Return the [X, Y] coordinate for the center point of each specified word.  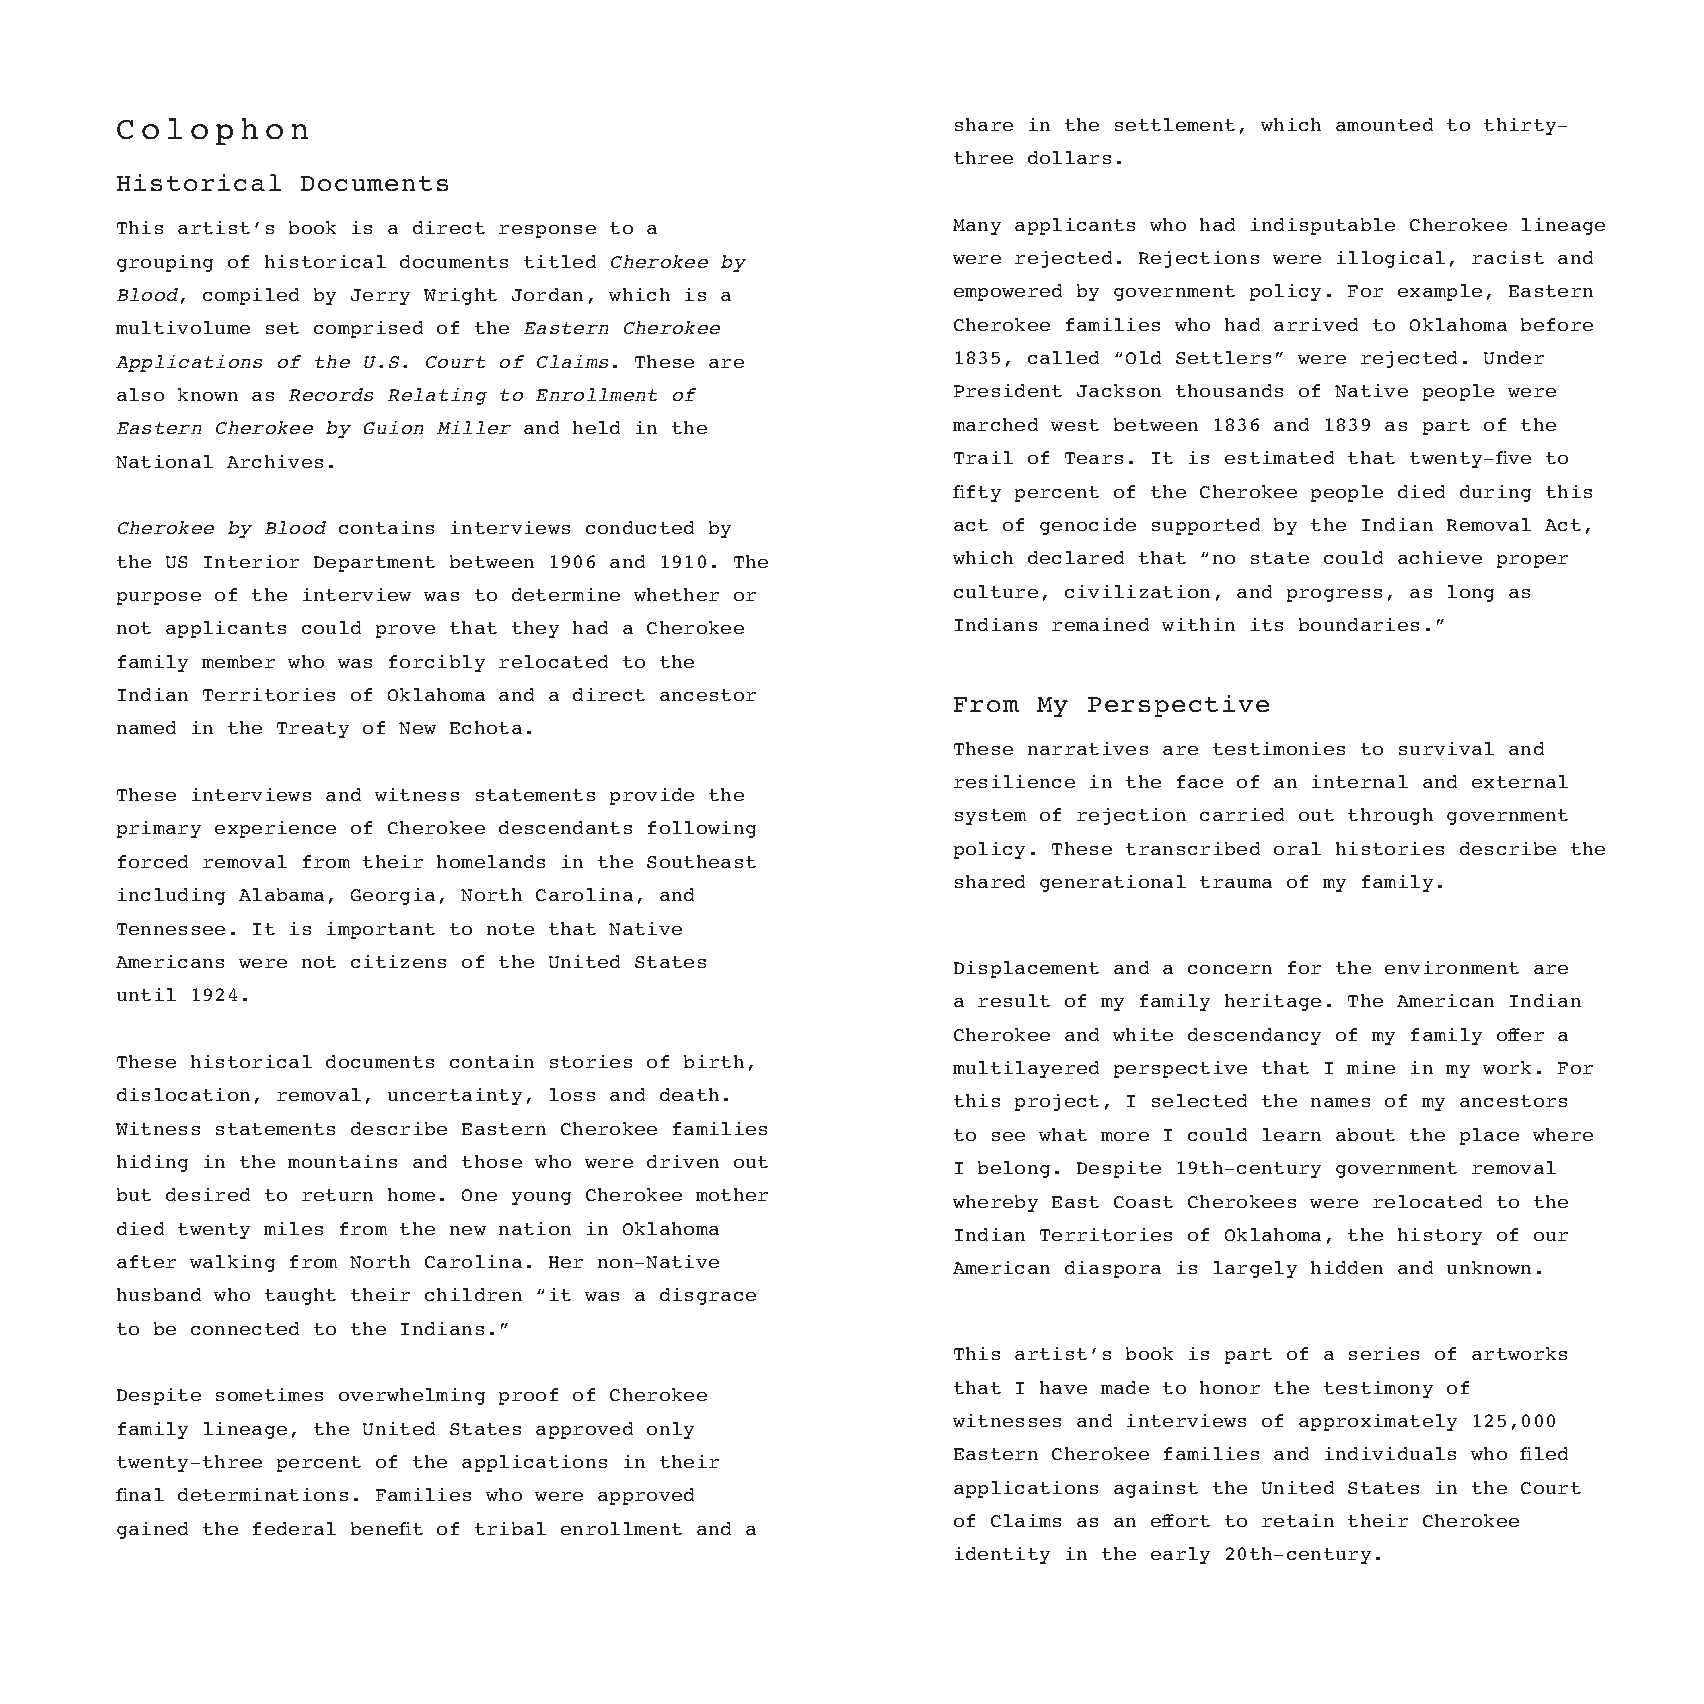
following [702, 829]
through [1390, 816]
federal [294, 1528]
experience [275, 829]
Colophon [212, 131]
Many [977, 227]
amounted [1384, 124]
